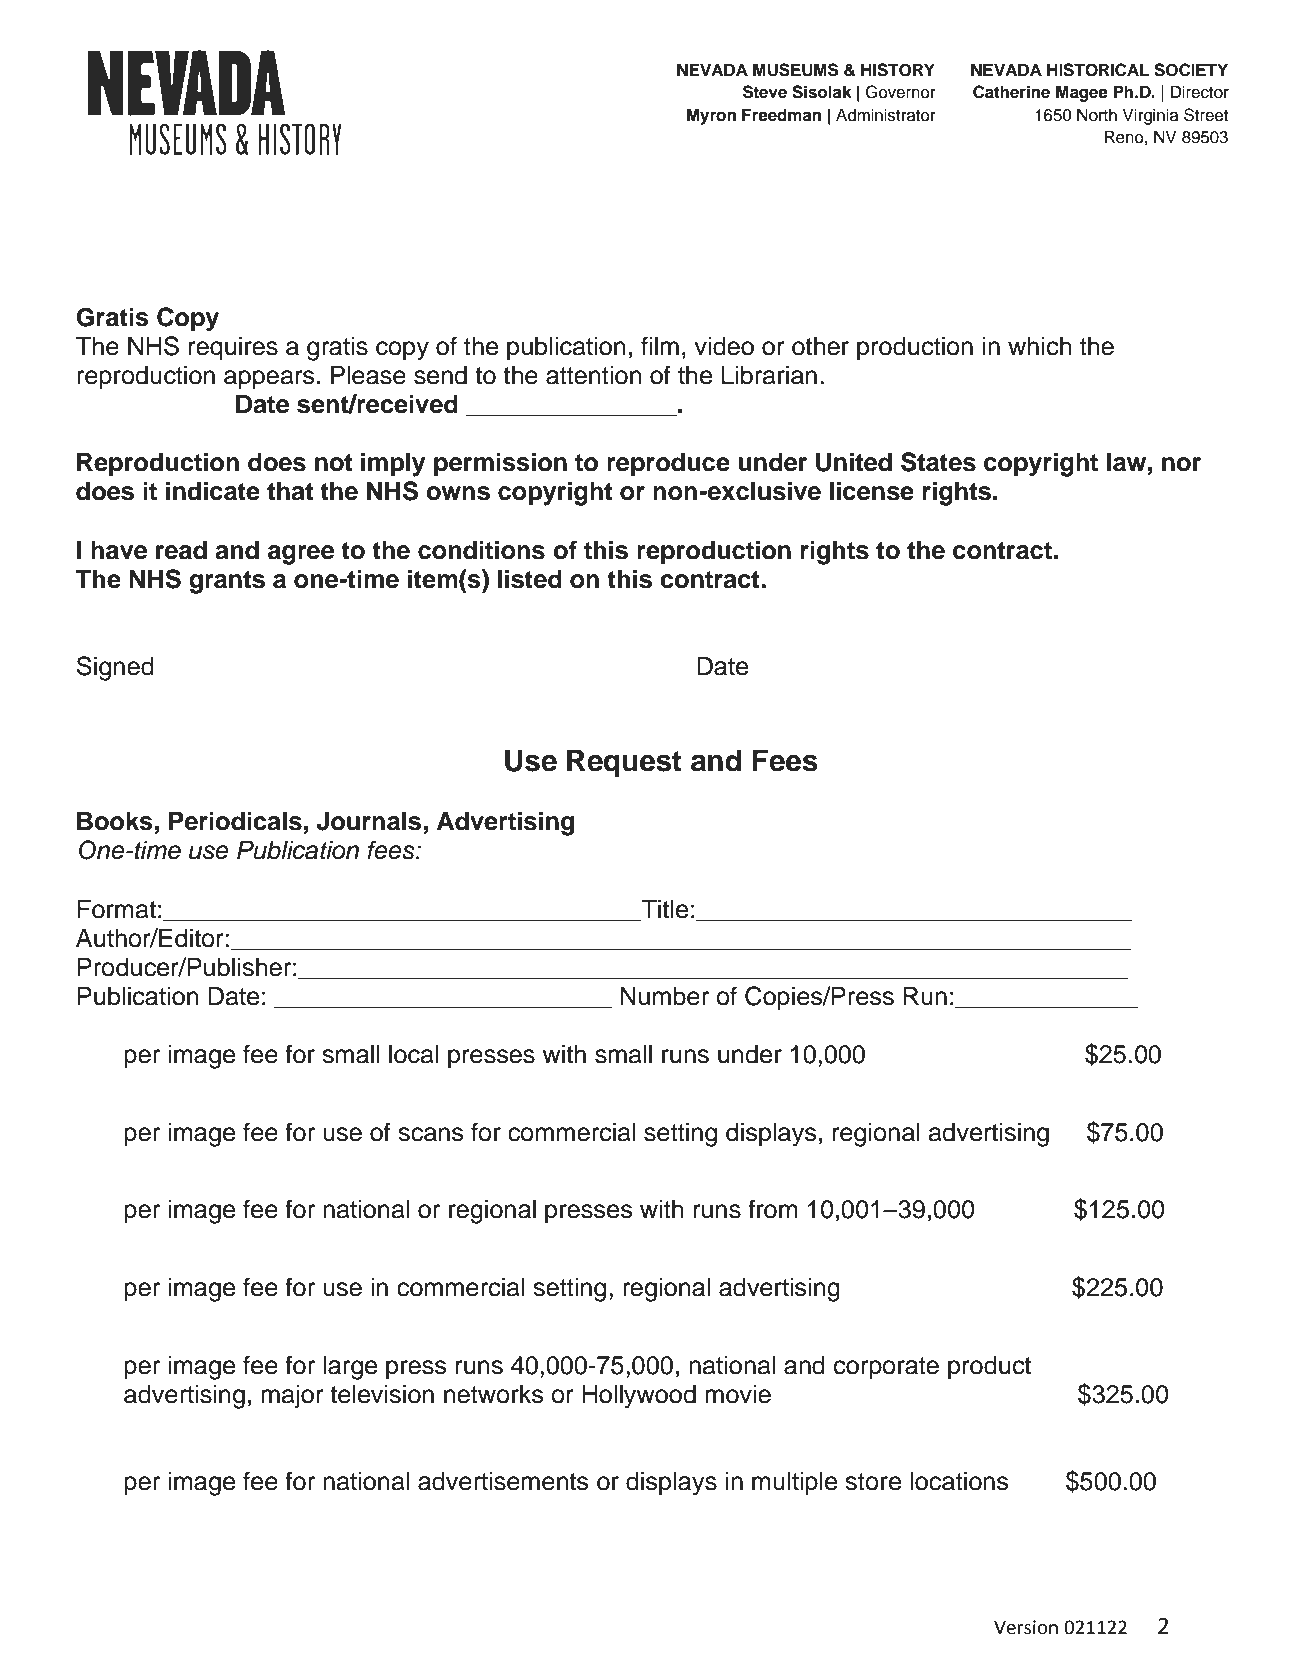 The image size is (1291, 1671). I want to click on Request, so click(624, 763).
